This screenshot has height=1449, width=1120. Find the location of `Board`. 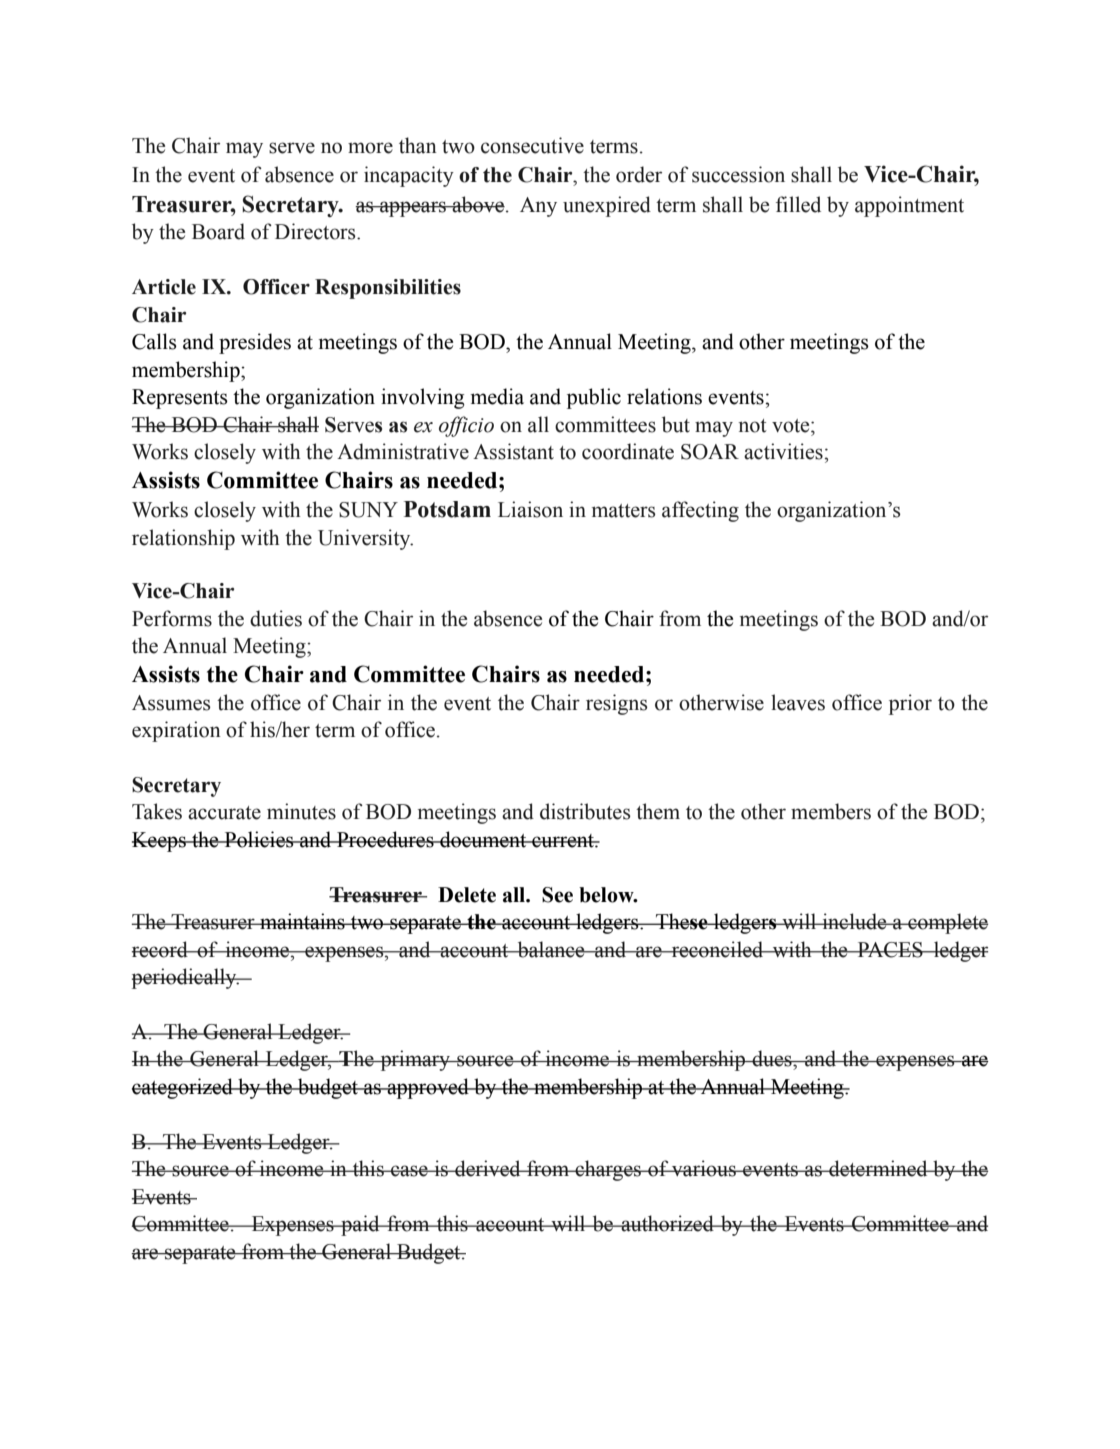

Board is located at coordinates (218, 231).
